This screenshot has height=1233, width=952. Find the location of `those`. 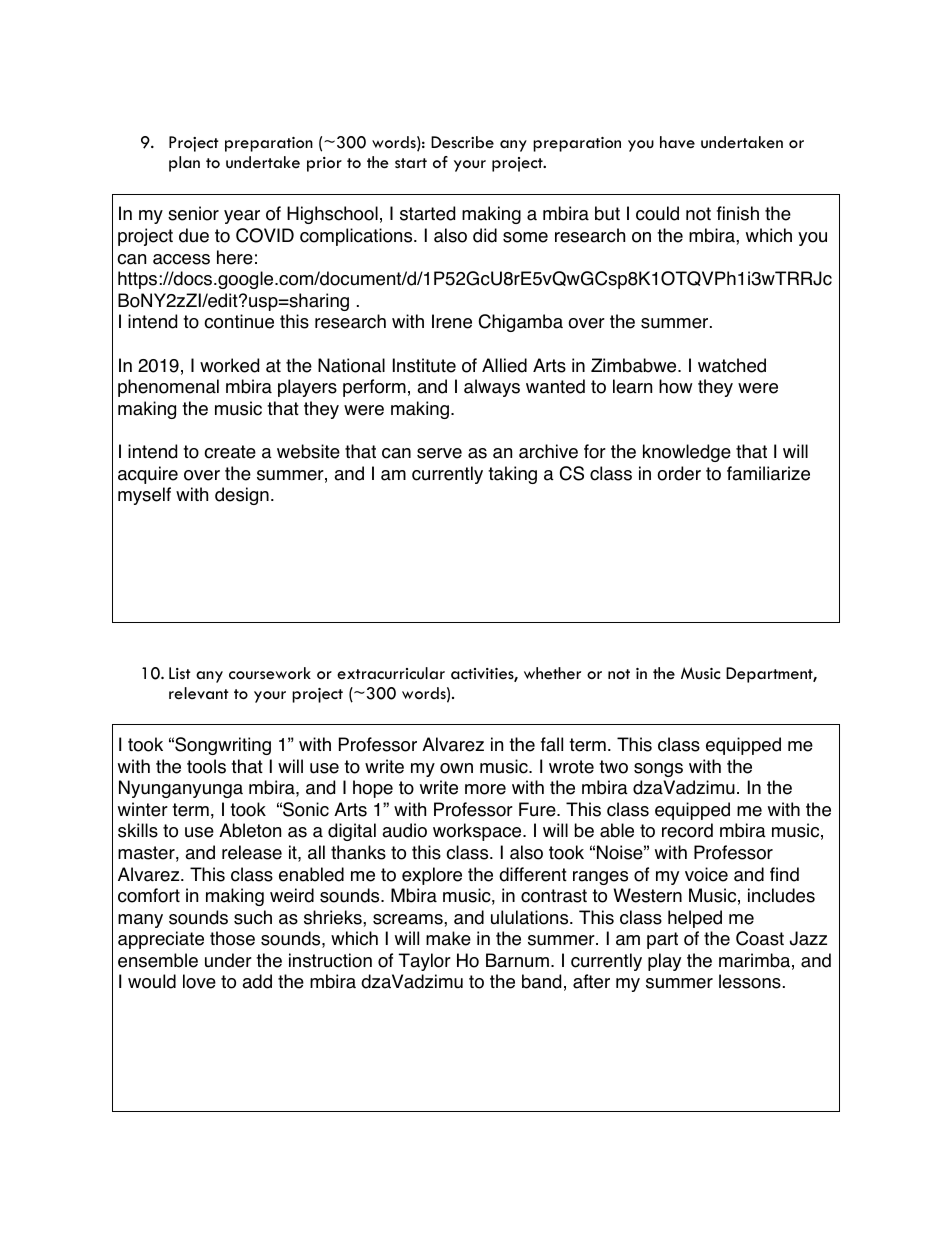

those is located at coordinates (232, 938).
